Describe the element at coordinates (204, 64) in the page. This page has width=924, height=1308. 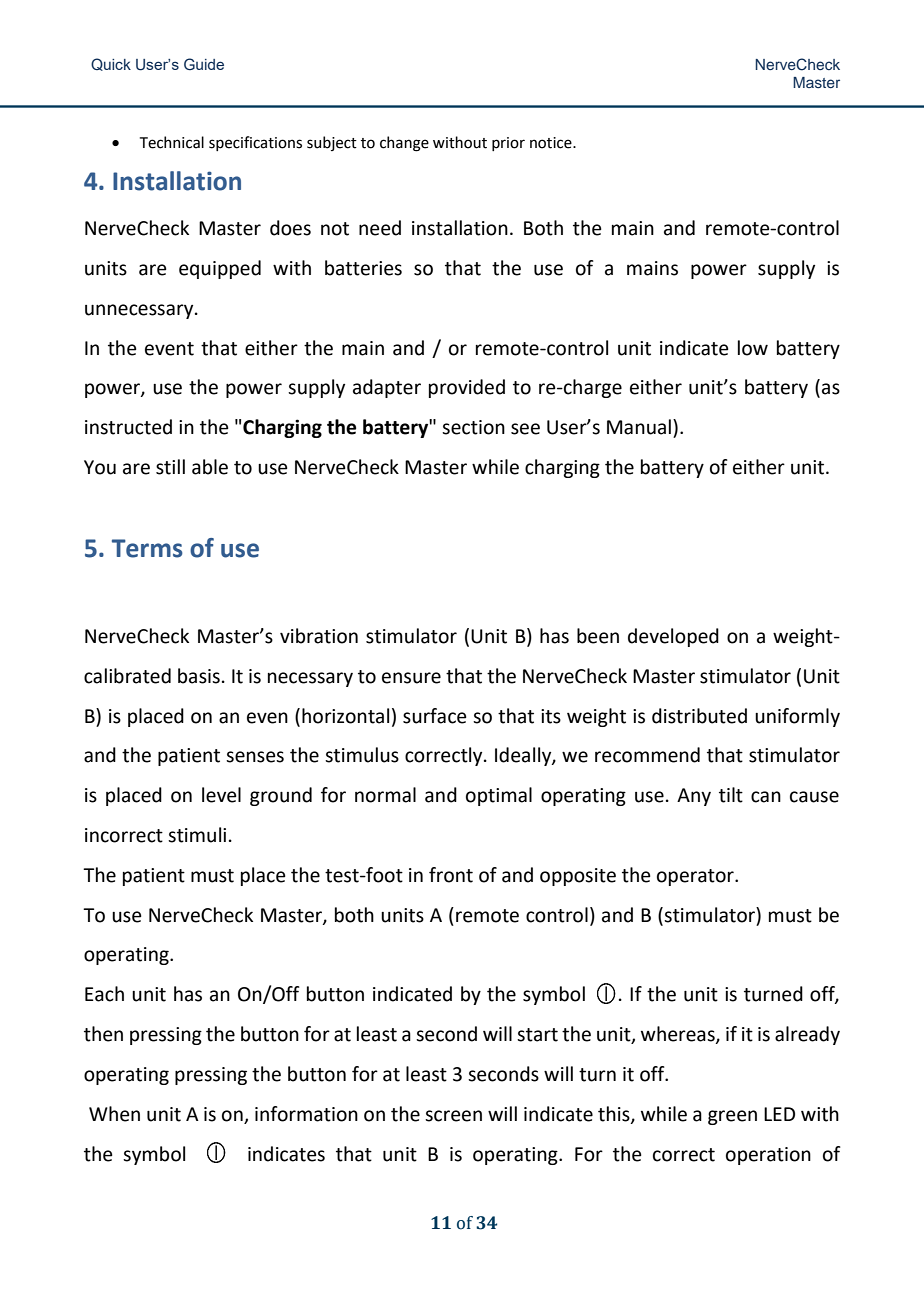
I see `Guide` at that location.
